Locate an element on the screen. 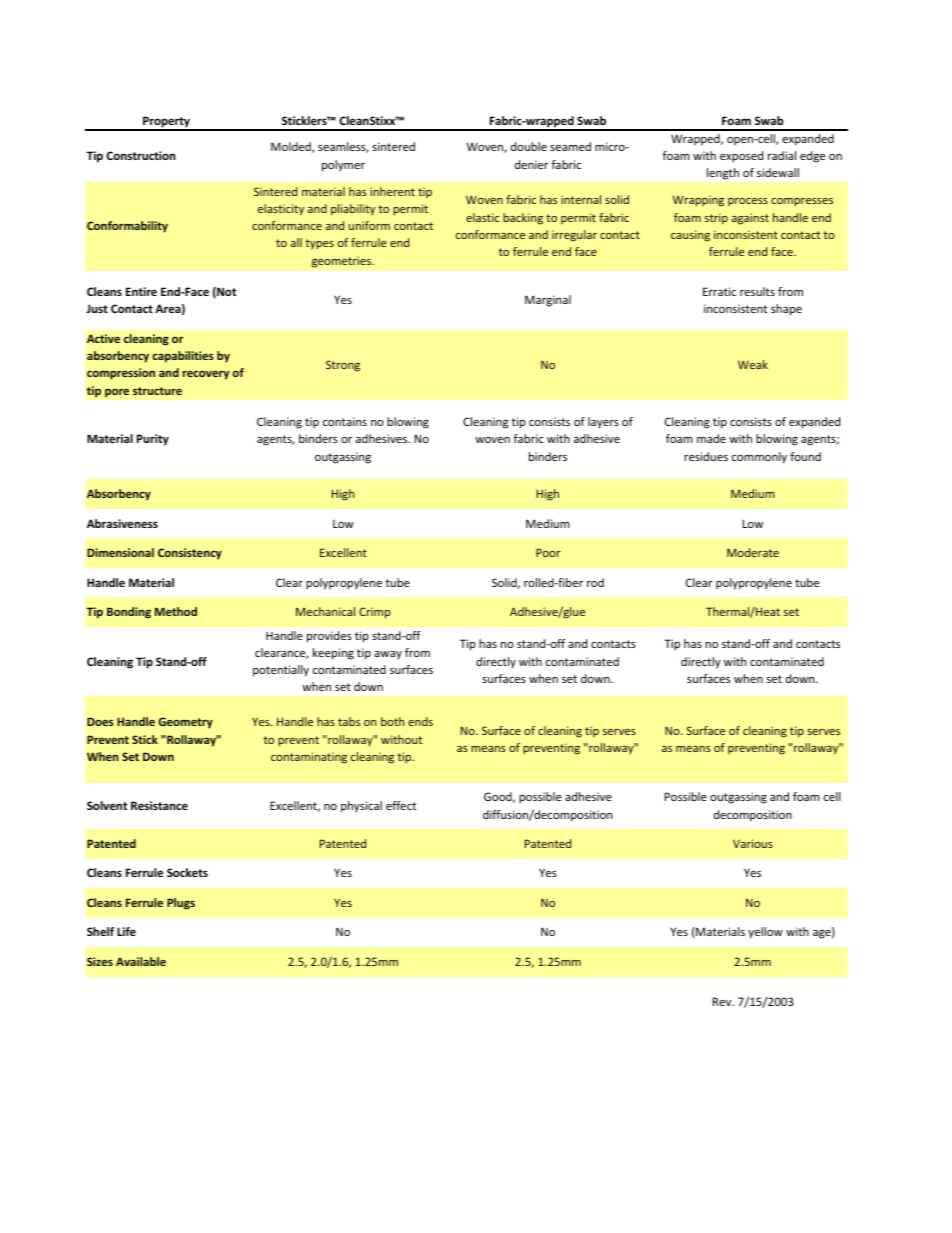 The image size is (952, 1233). Construction is located at coordinates (141, 155).
